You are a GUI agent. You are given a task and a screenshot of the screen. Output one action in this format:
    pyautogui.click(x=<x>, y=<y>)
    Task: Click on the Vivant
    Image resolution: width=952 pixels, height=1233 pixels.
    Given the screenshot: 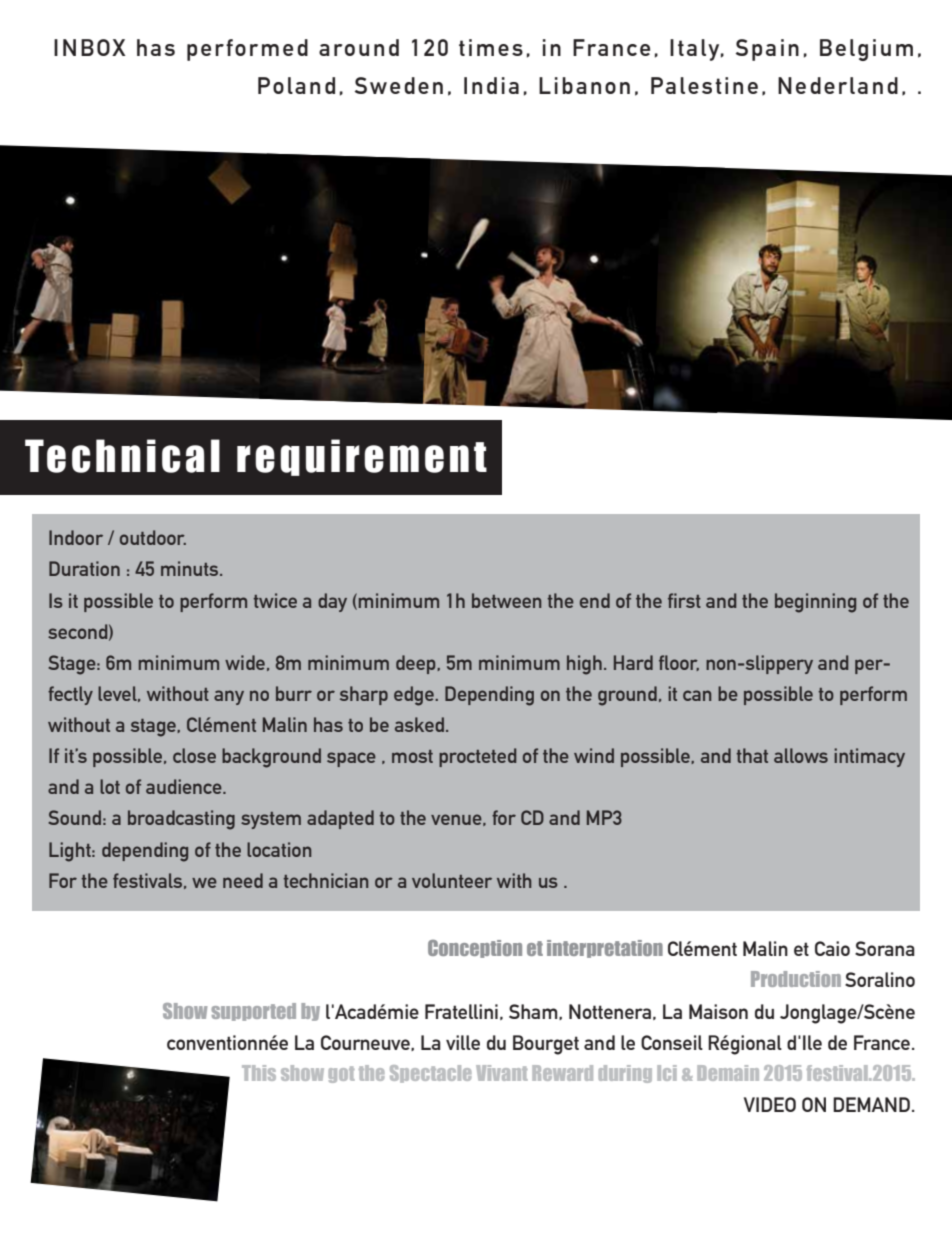 What is the action you would take?
    pyautogui.click(x=502, y=1073)
